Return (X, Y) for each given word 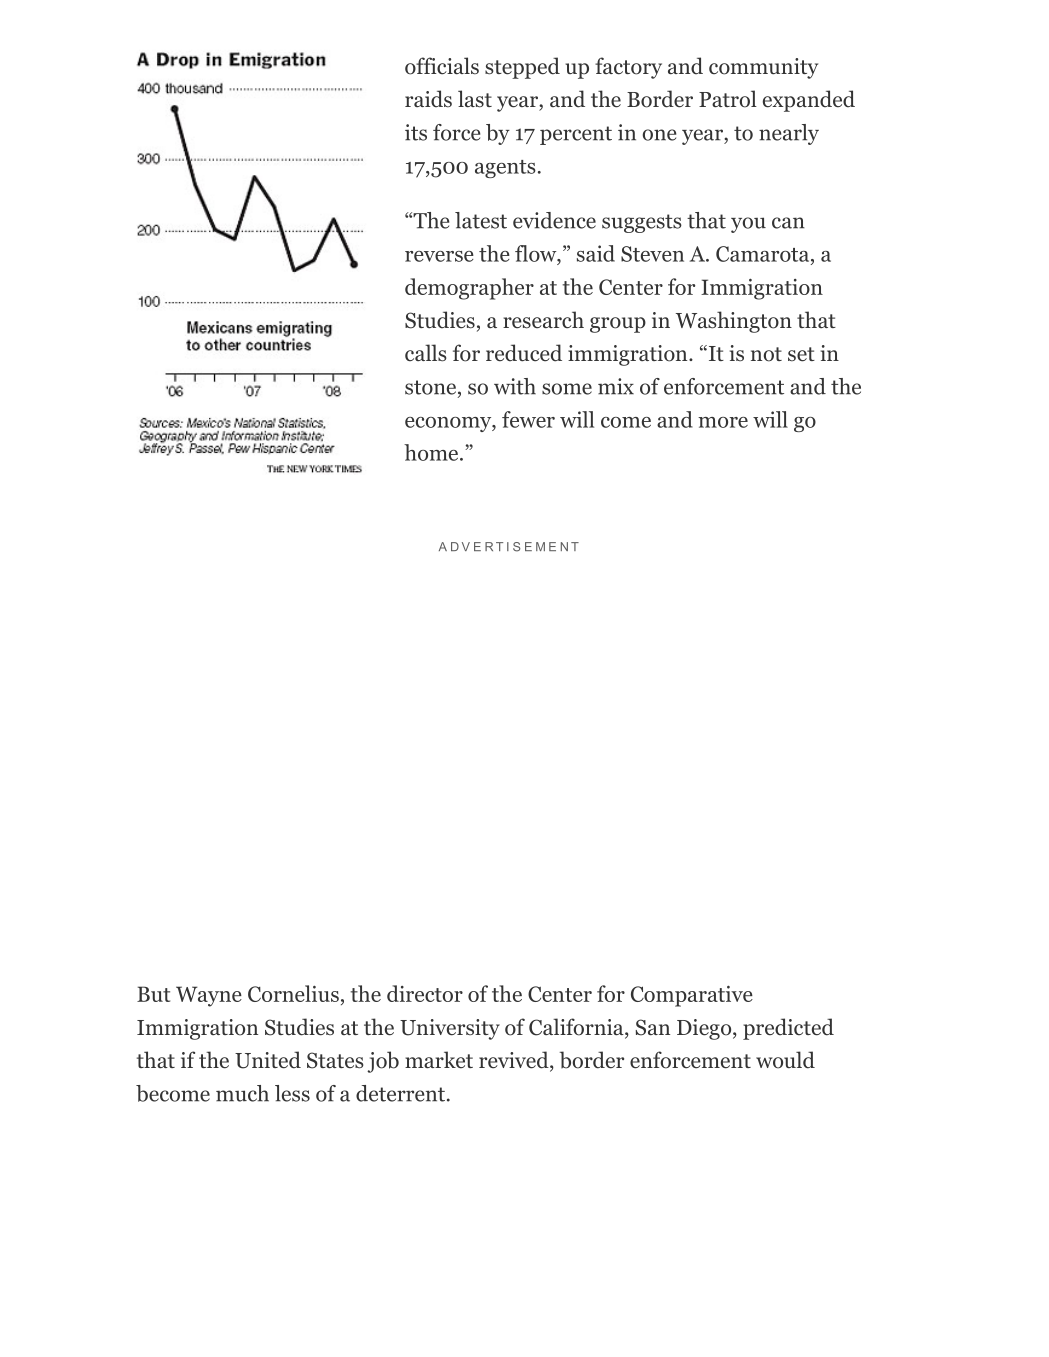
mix (616, 386)
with (515, 386)
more (723, 422)
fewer (528, 419)
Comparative (692, 996)
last (475, 99)
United (268, 1060)
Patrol (728, 99)
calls (426, 353)
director (425, 993)
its (416, 132)
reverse (439, 256)
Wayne (209, 996)
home (432, 452)
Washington (734, 322)
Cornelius (293, 993)
